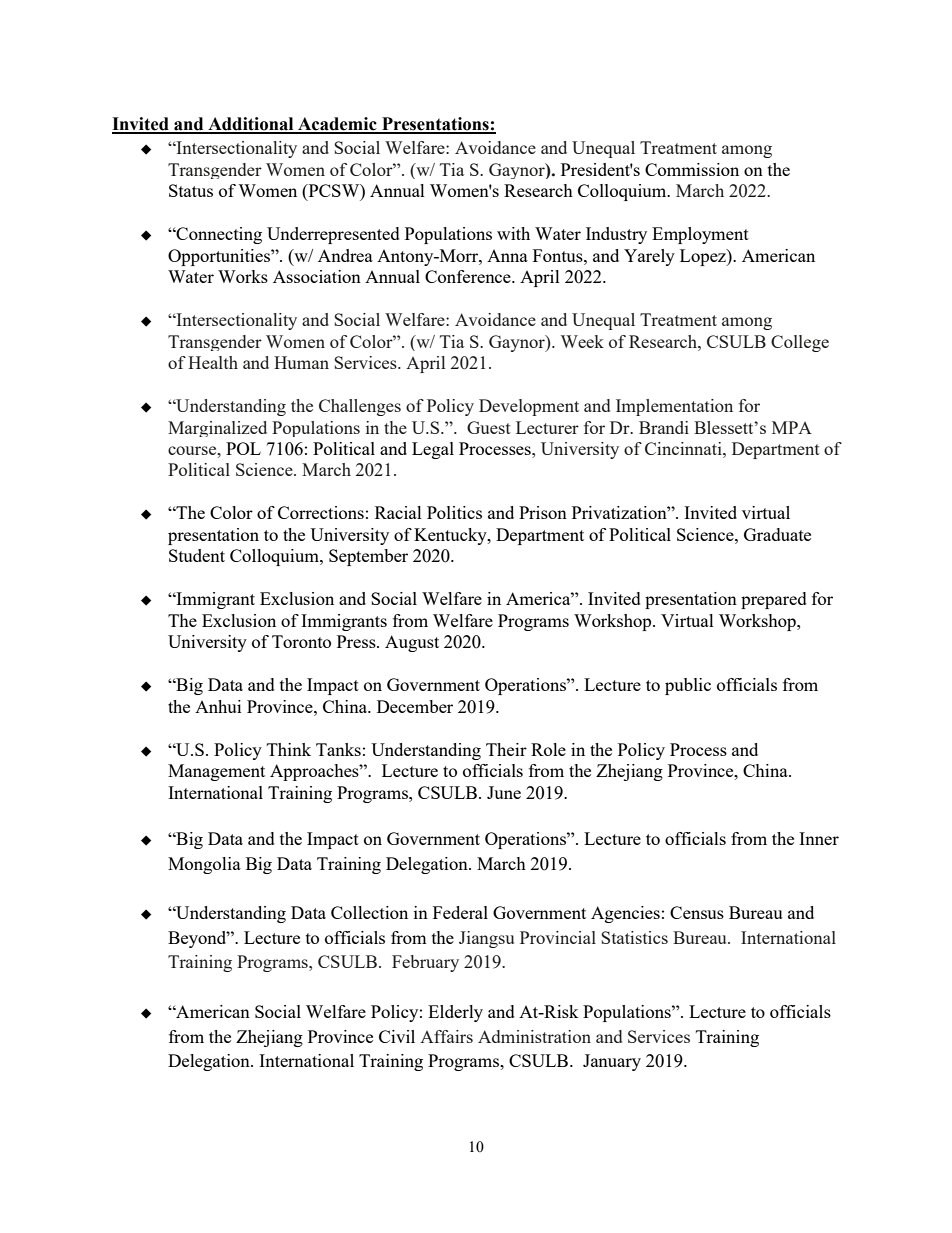  Describe the element at coordinates (688, 686) in the image. I see `public` at that location.
